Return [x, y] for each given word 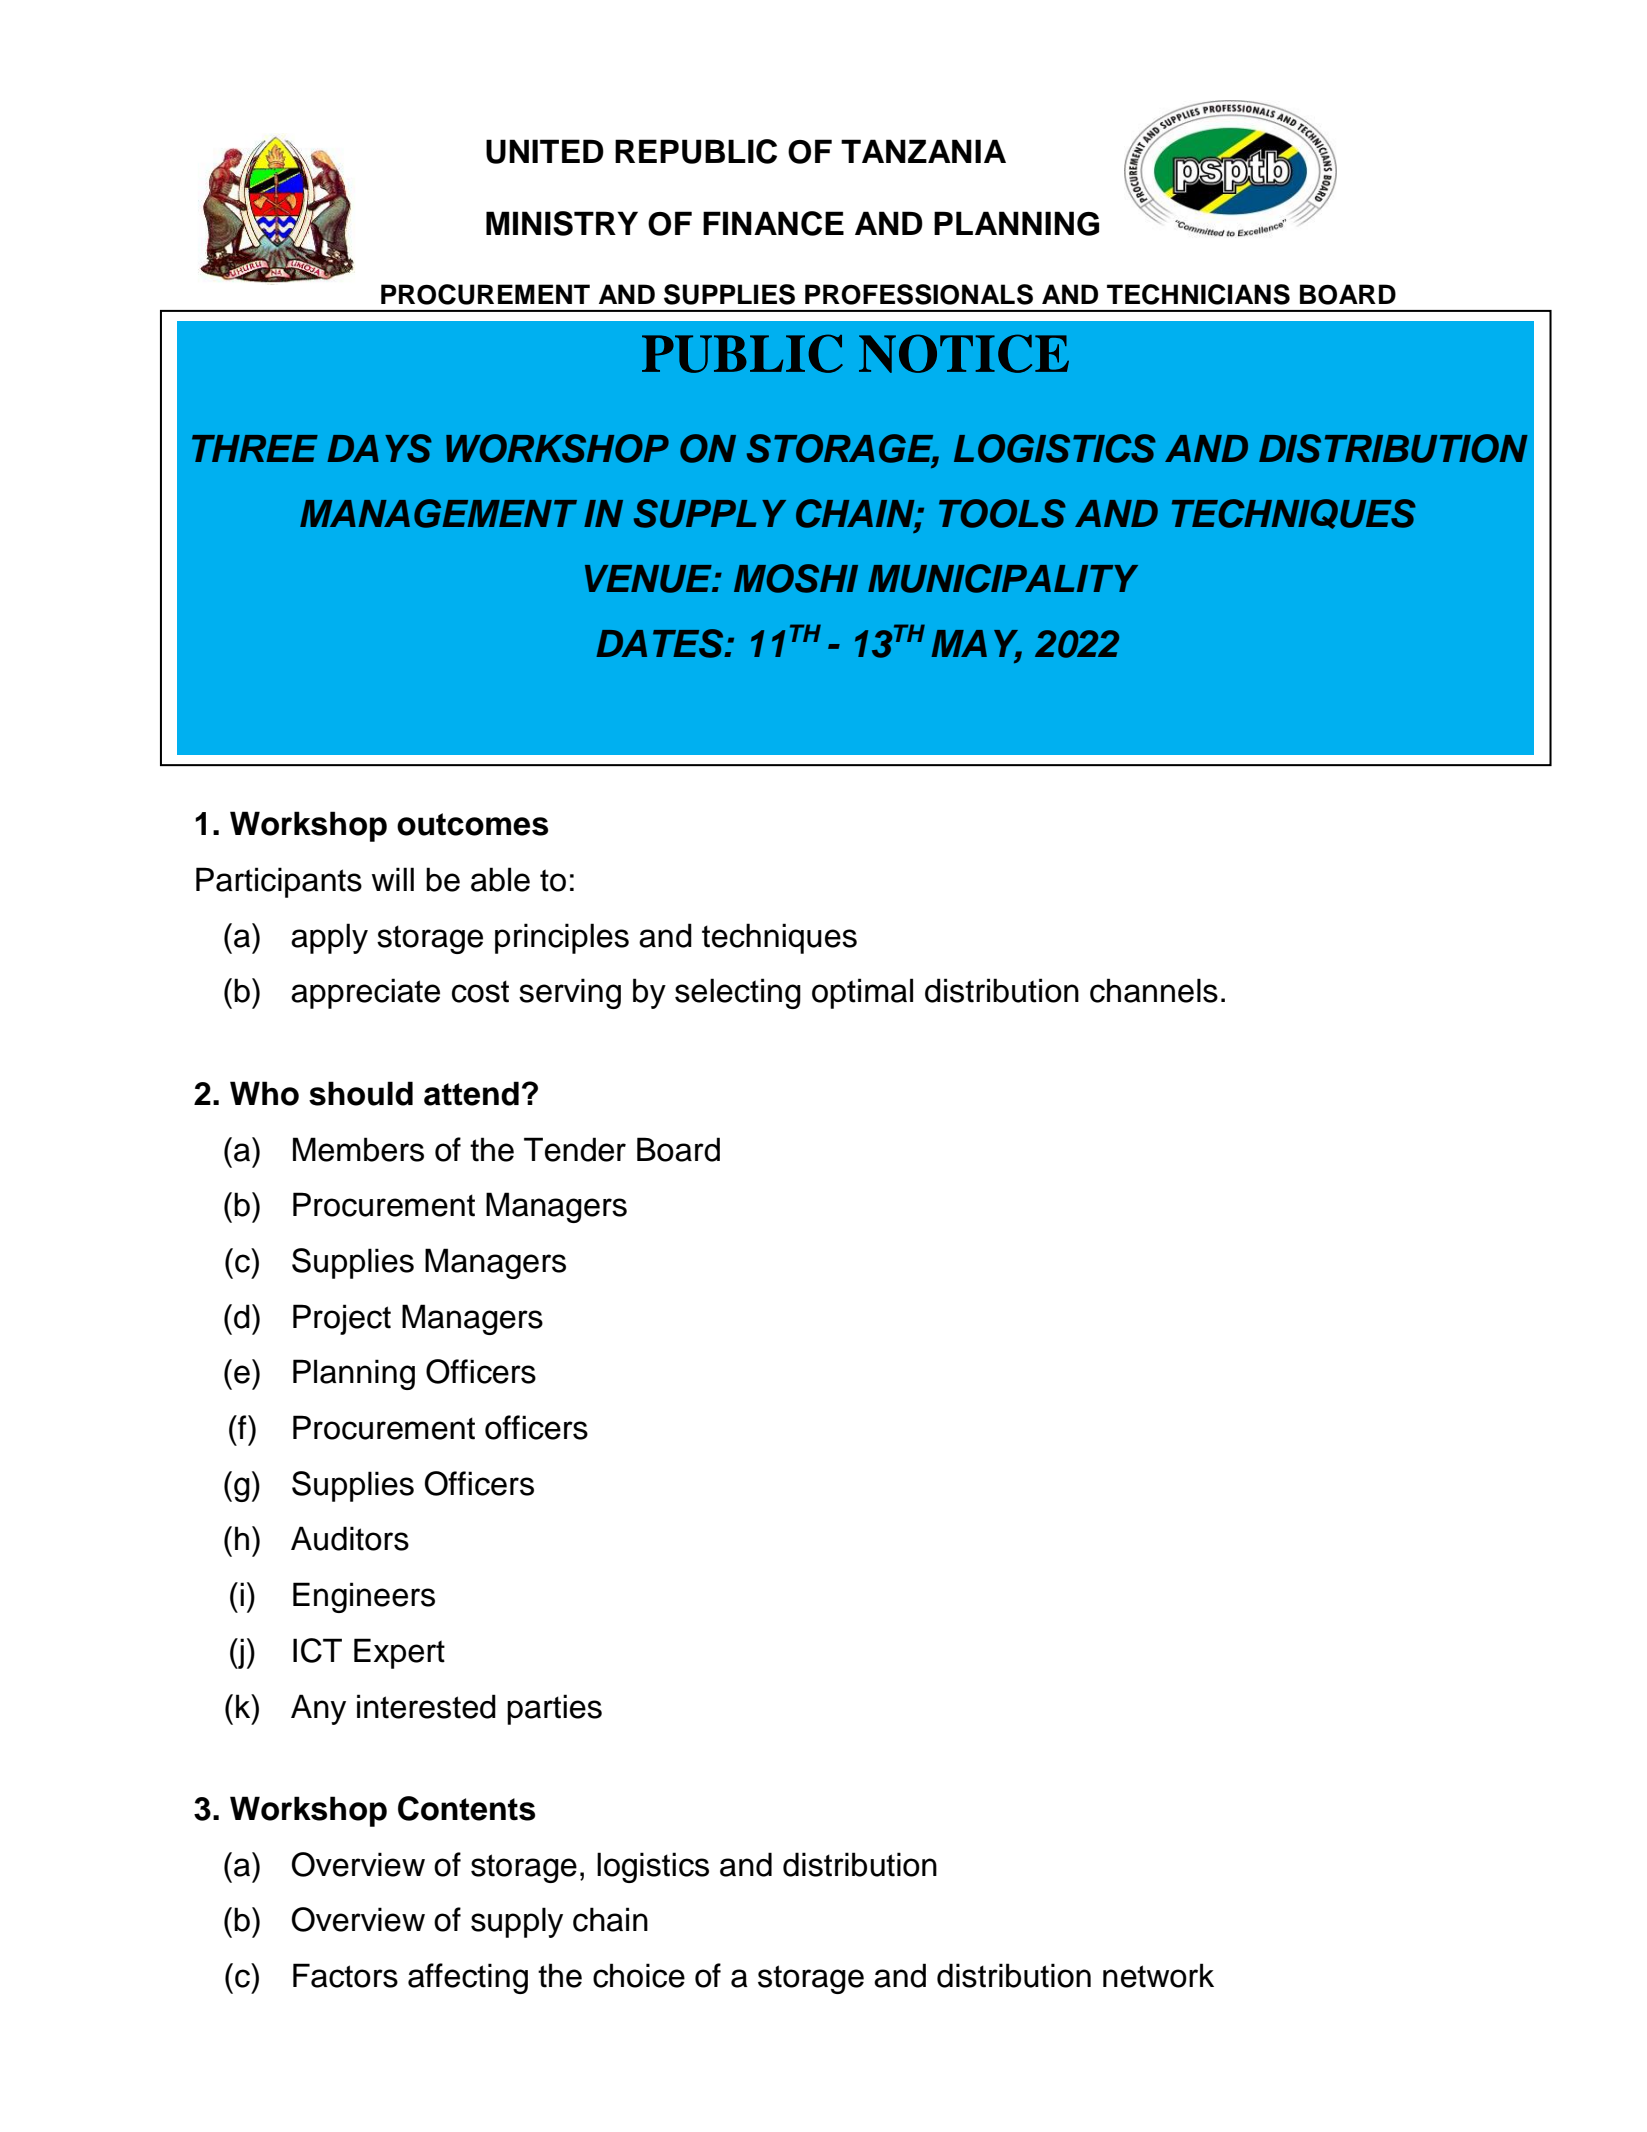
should [361, 1093]
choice [639, 1975]
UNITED [545, 151]
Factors [345, 1975]
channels [1154, 990]
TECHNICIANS [1198, 294]
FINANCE [773, 223]
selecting [738, 993]
